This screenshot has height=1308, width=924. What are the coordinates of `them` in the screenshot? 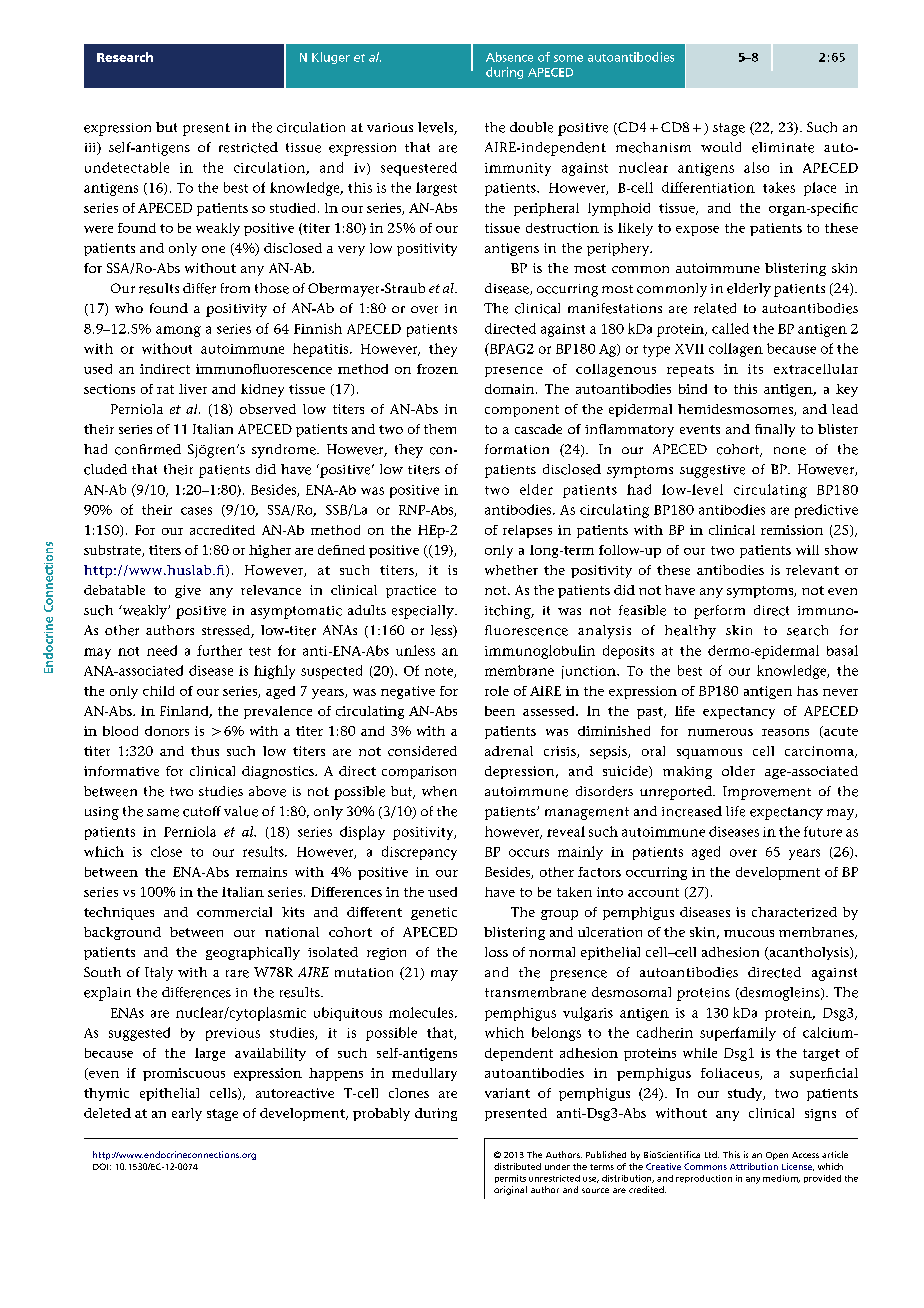 It's located at (440, 429).
